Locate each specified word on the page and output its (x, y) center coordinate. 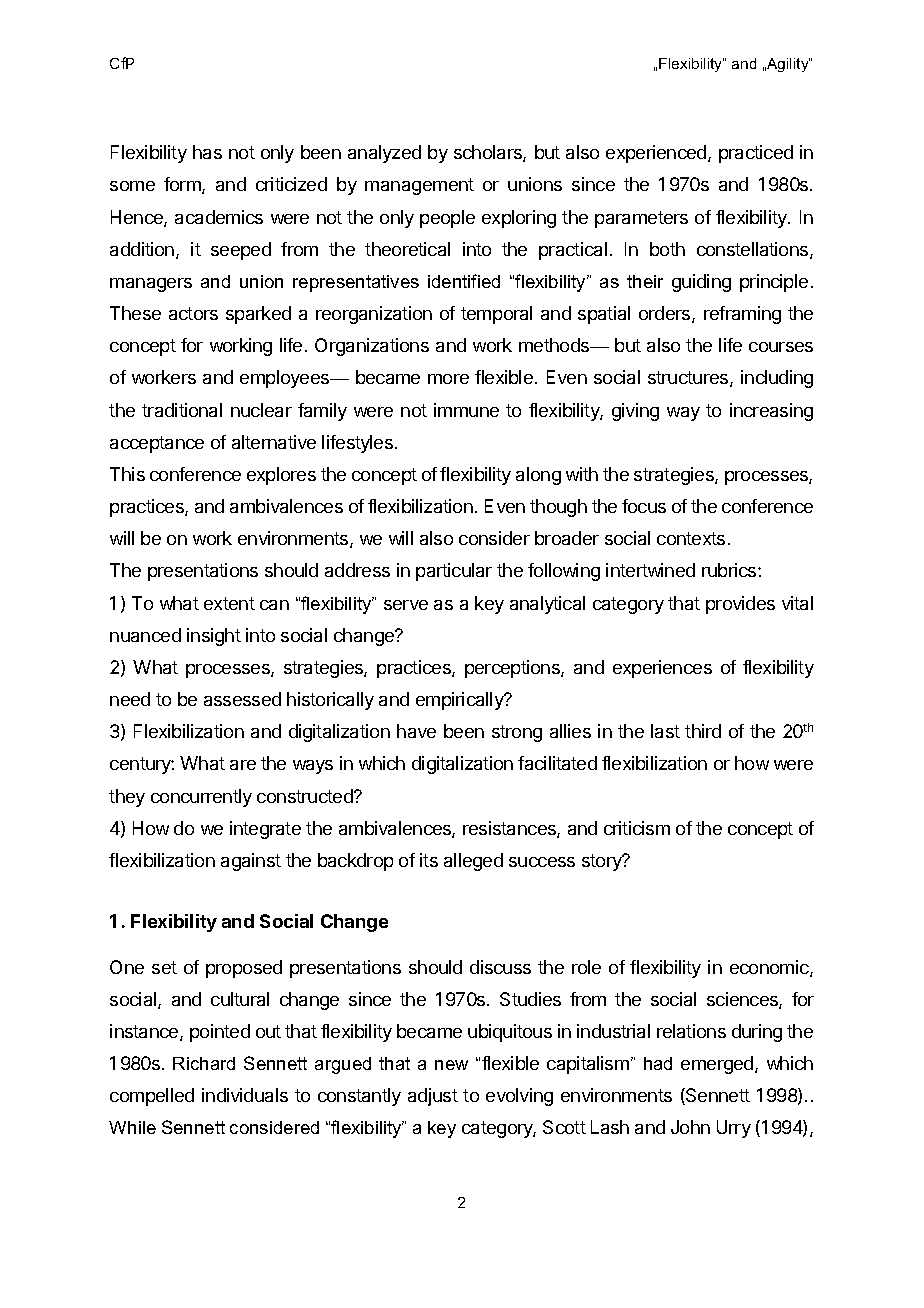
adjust (433, 1097)
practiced (756, 154)
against (251, 862)
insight (214, 637)
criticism (637, 828)
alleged (473, 862)
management (419, 186)
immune (466, 410)
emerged (718, 1065)
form (183, 185)
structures (689, 379)
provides (740, 605)
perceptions (513, 669)
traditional (182, 410)
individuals (245, 1095)
